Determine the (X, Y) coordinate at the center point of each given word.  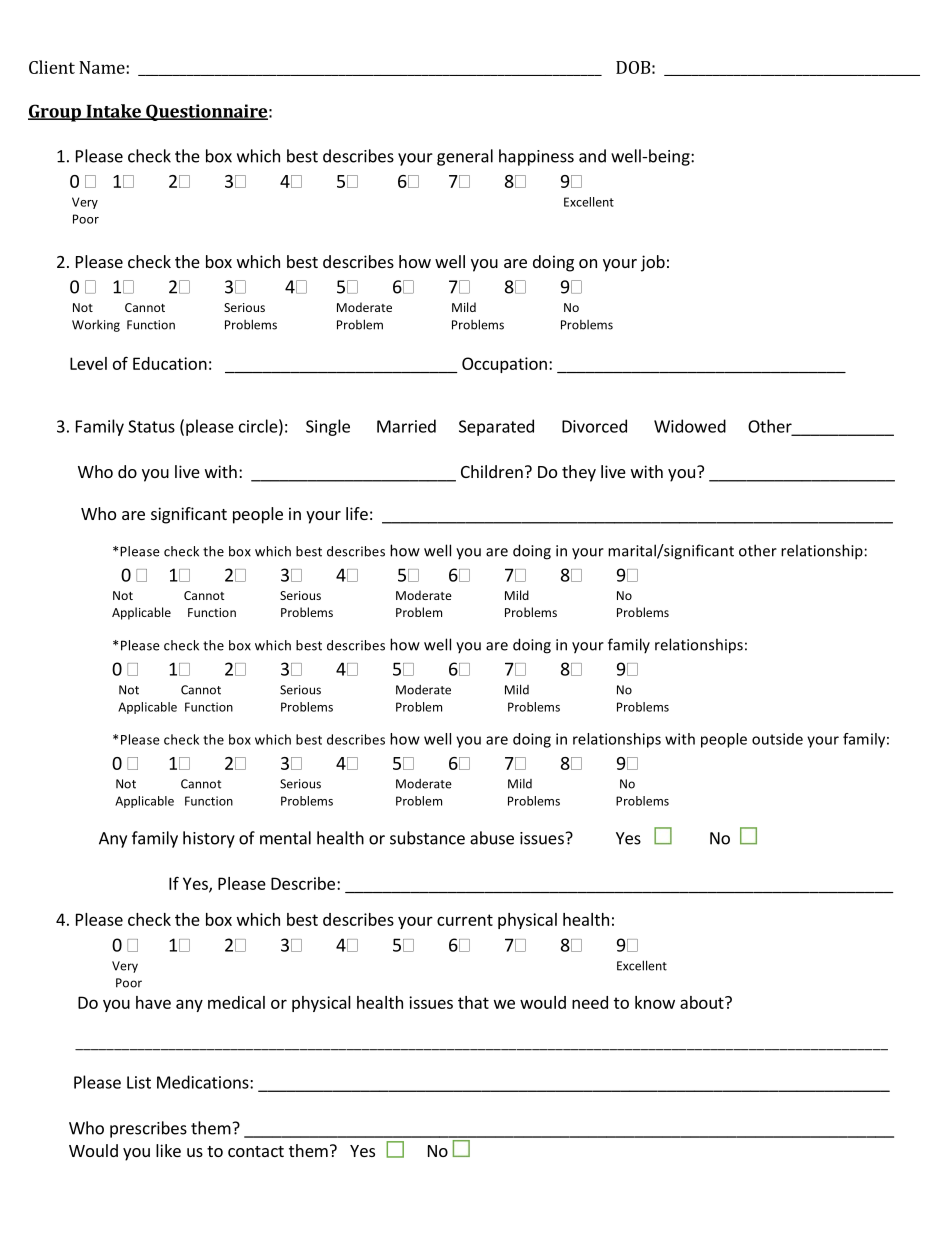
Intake (113, 112)
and (592, 156)
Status (151, 426)
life (357, 513)
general (465, 157)
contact (256, 1151)
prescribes (148, 1129)
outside (777, 739)
